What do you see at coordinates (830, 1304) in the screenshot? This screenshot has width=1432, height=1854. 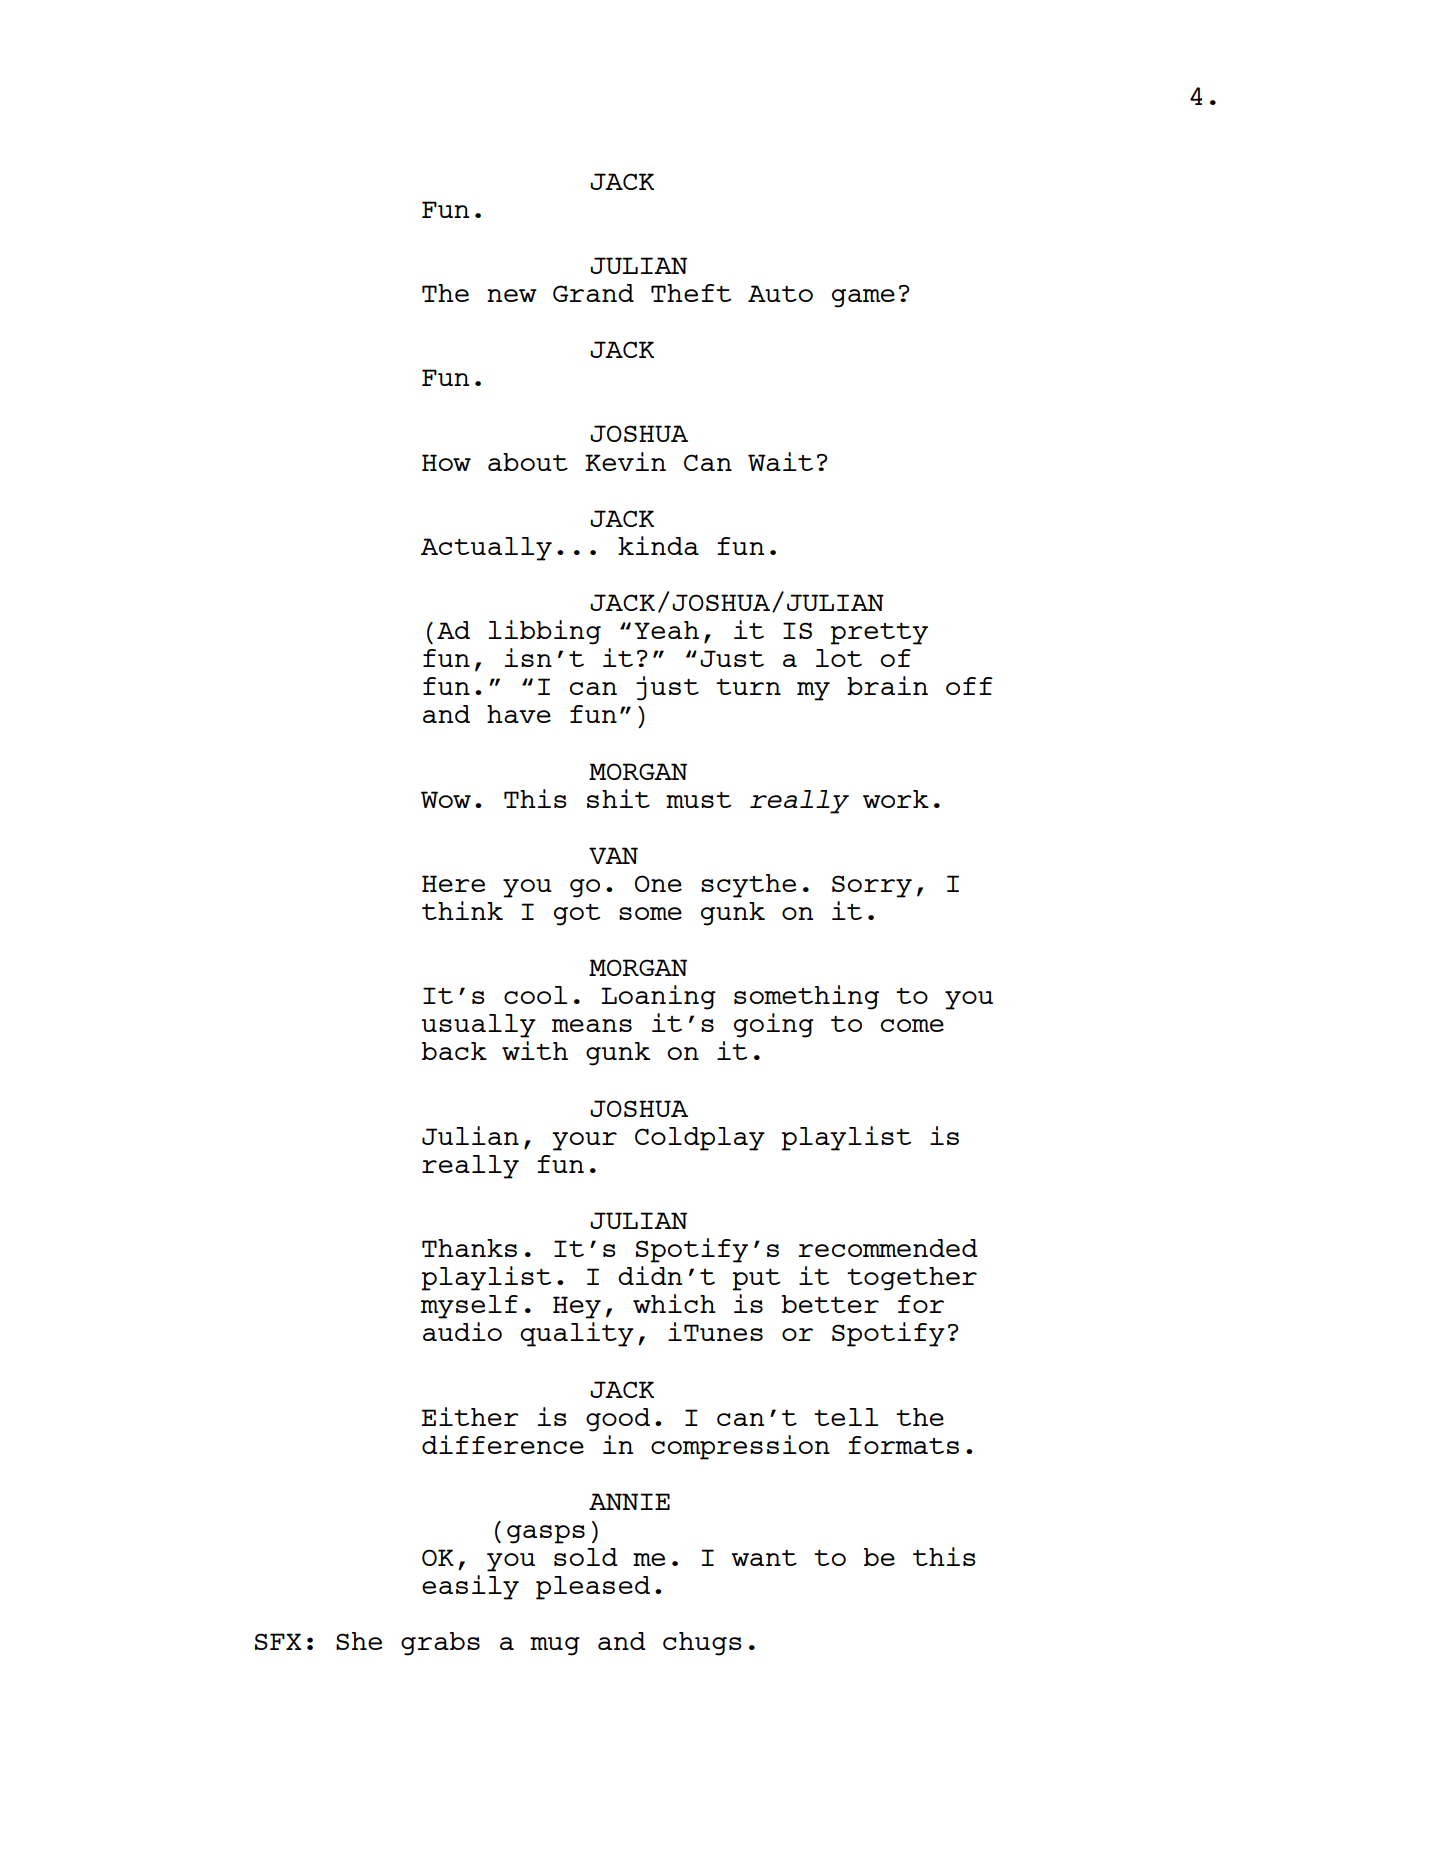 I see `better` at bounding box center [830, 1304].
